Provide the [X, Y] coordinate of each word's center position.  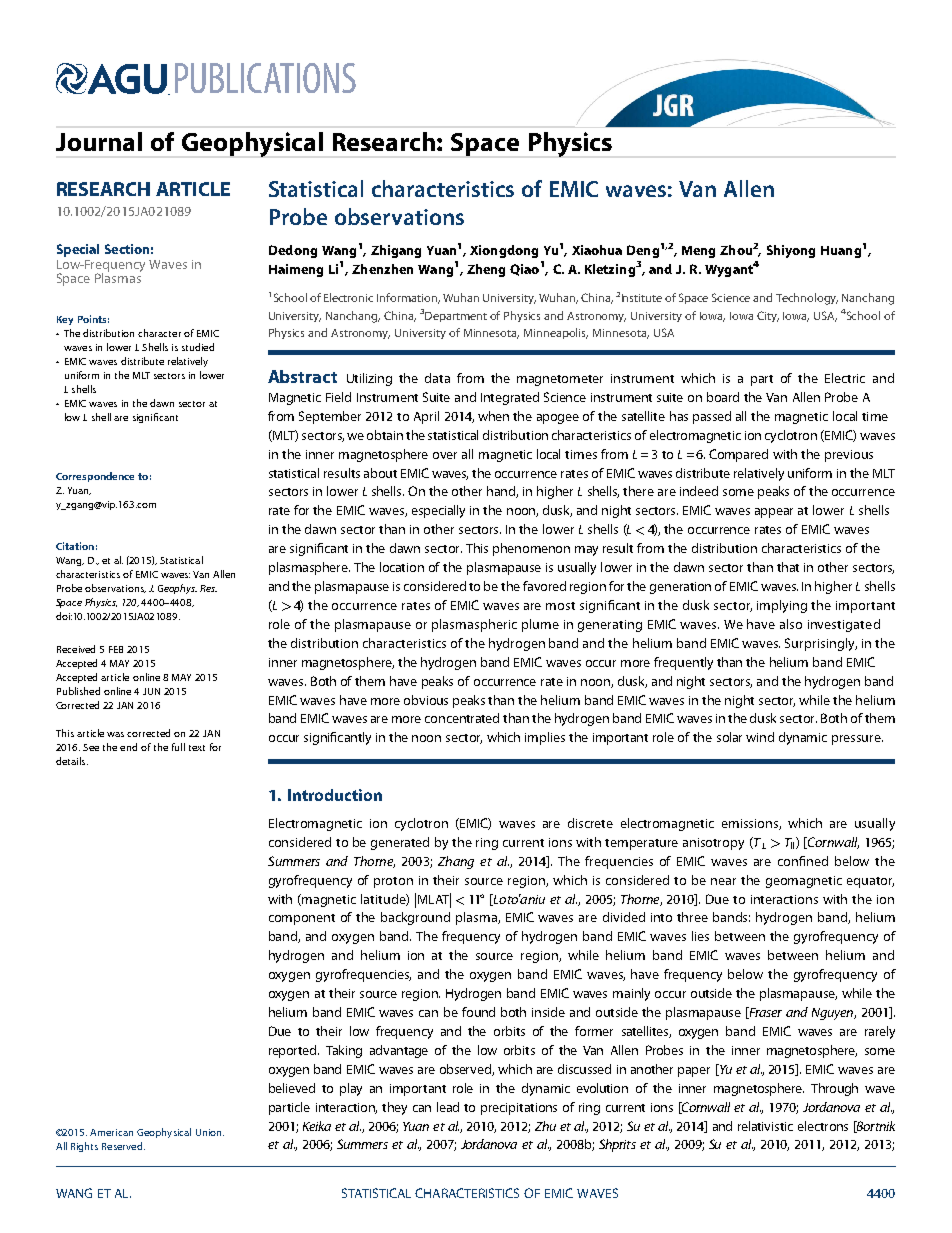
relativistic [765, 1126]
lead [448, 1107]
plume [540, 625]
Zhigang [396, 251]
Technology [807, 299]
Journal [99, 141]
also [791, 624]
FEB [116, 649]
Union [210, 1132]
